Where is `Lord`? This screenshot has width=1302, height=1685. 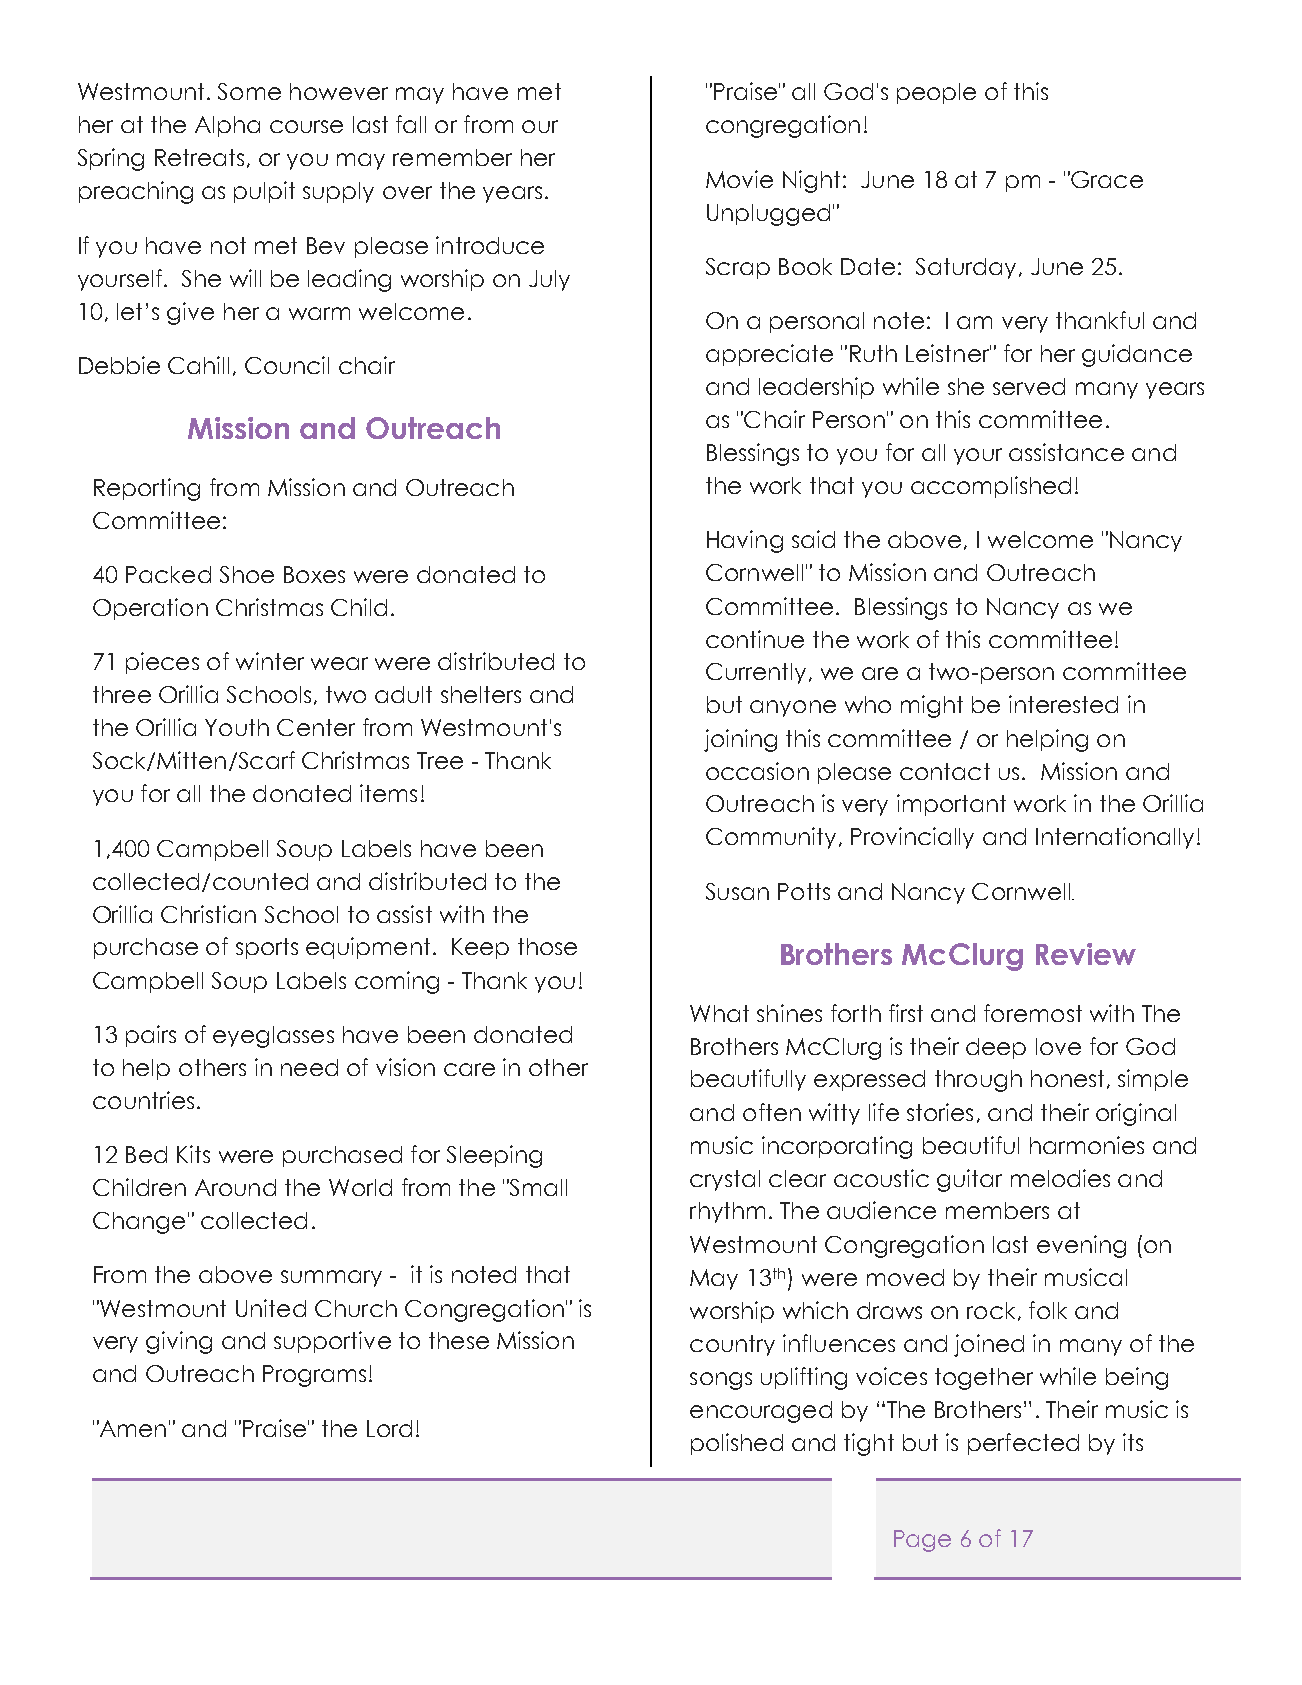 Lord is located at coordinates (389, 1428).
